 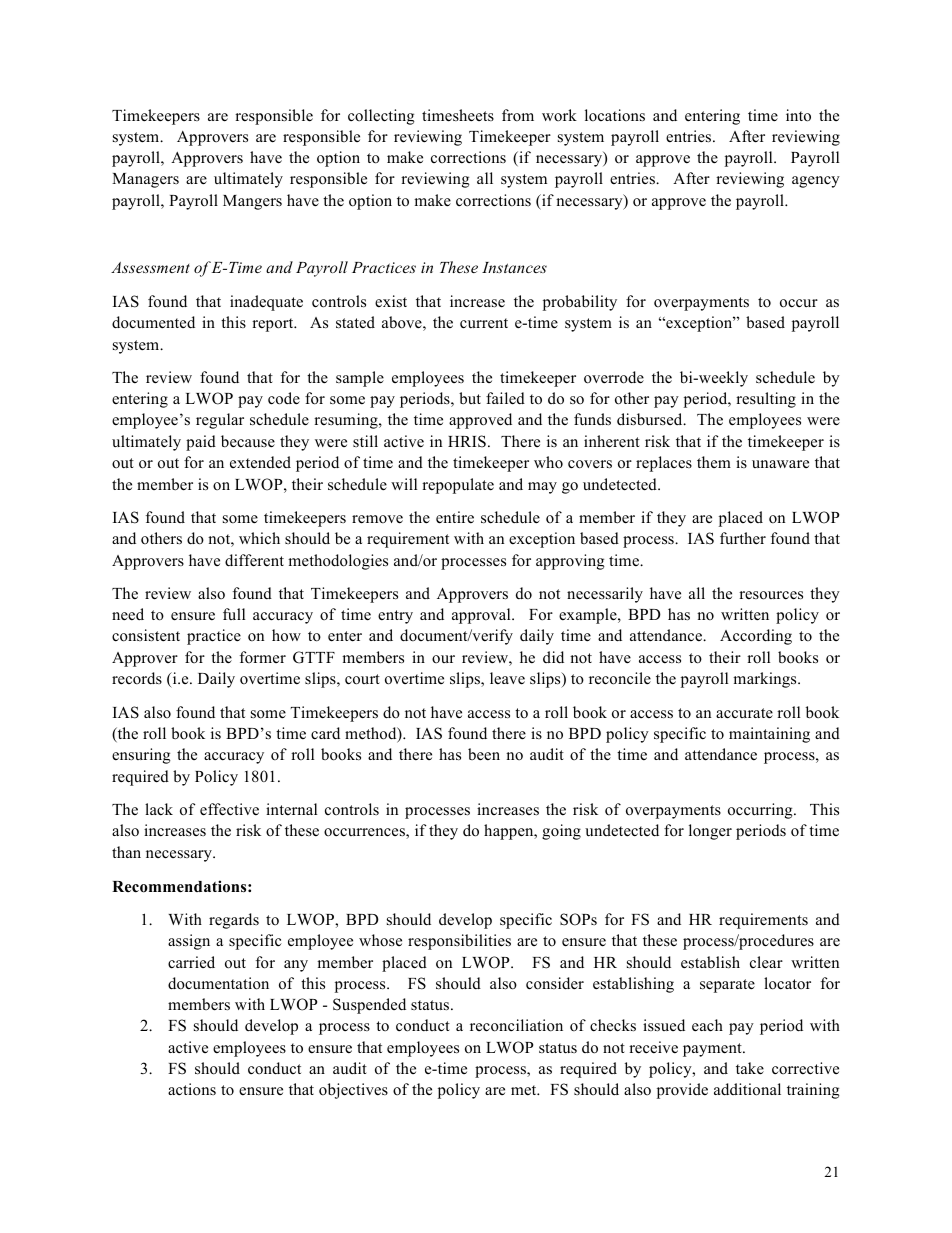 I want to click on into, so click(x=798, y=115).
